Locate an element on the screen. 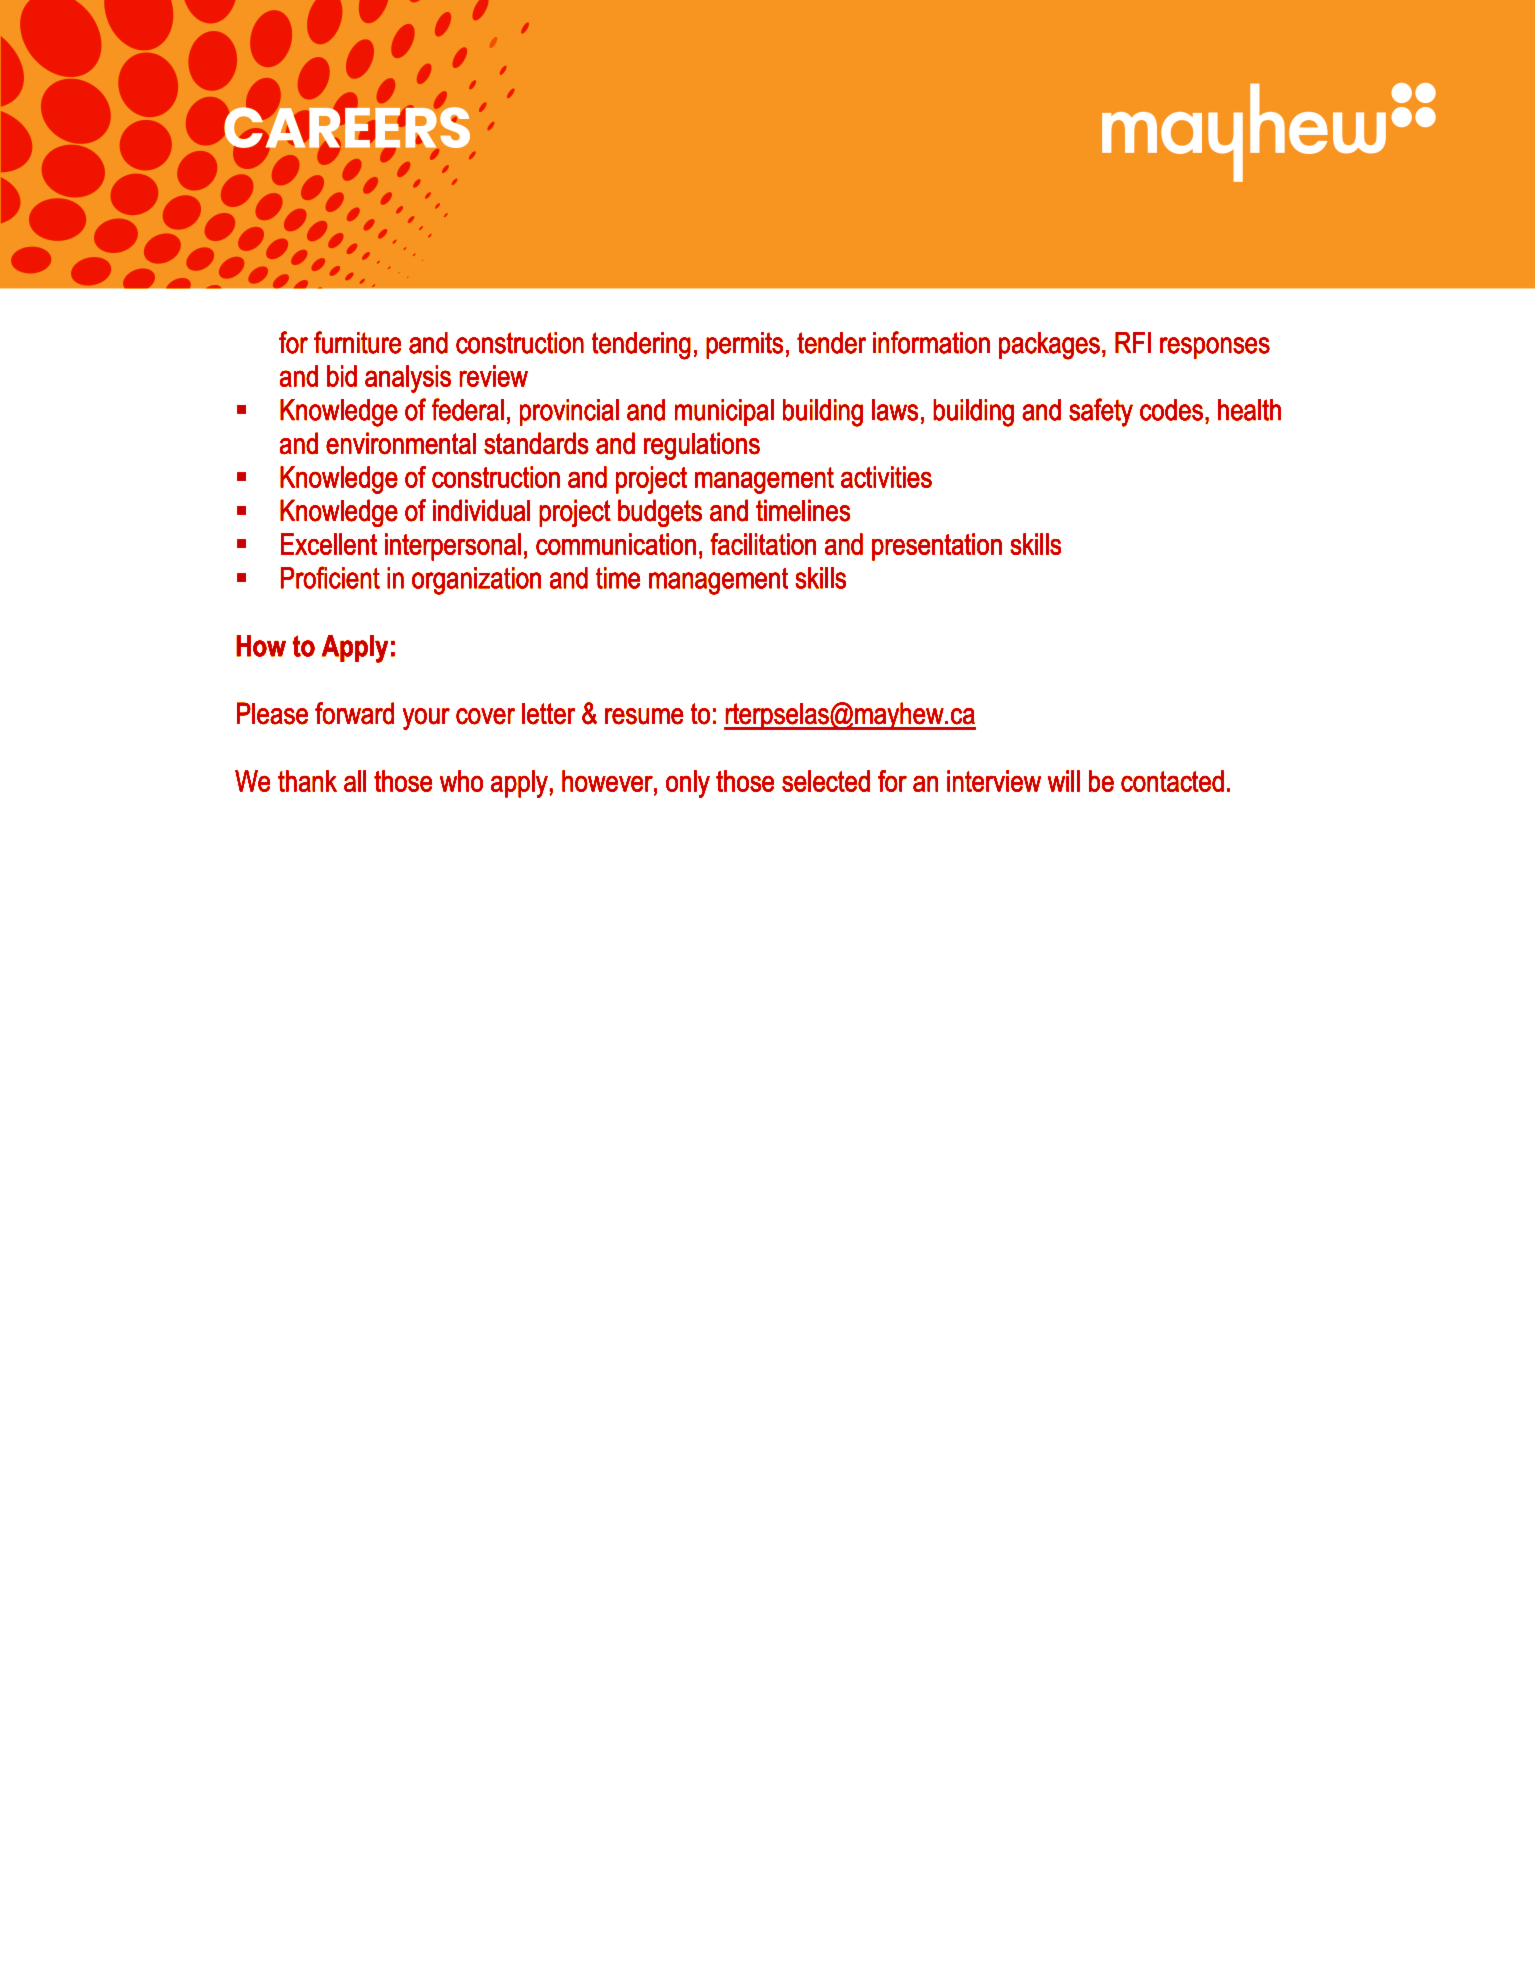 The height and width of the screenshot is (1986, 1535). contacted is located at coordinates (1172, 781).
